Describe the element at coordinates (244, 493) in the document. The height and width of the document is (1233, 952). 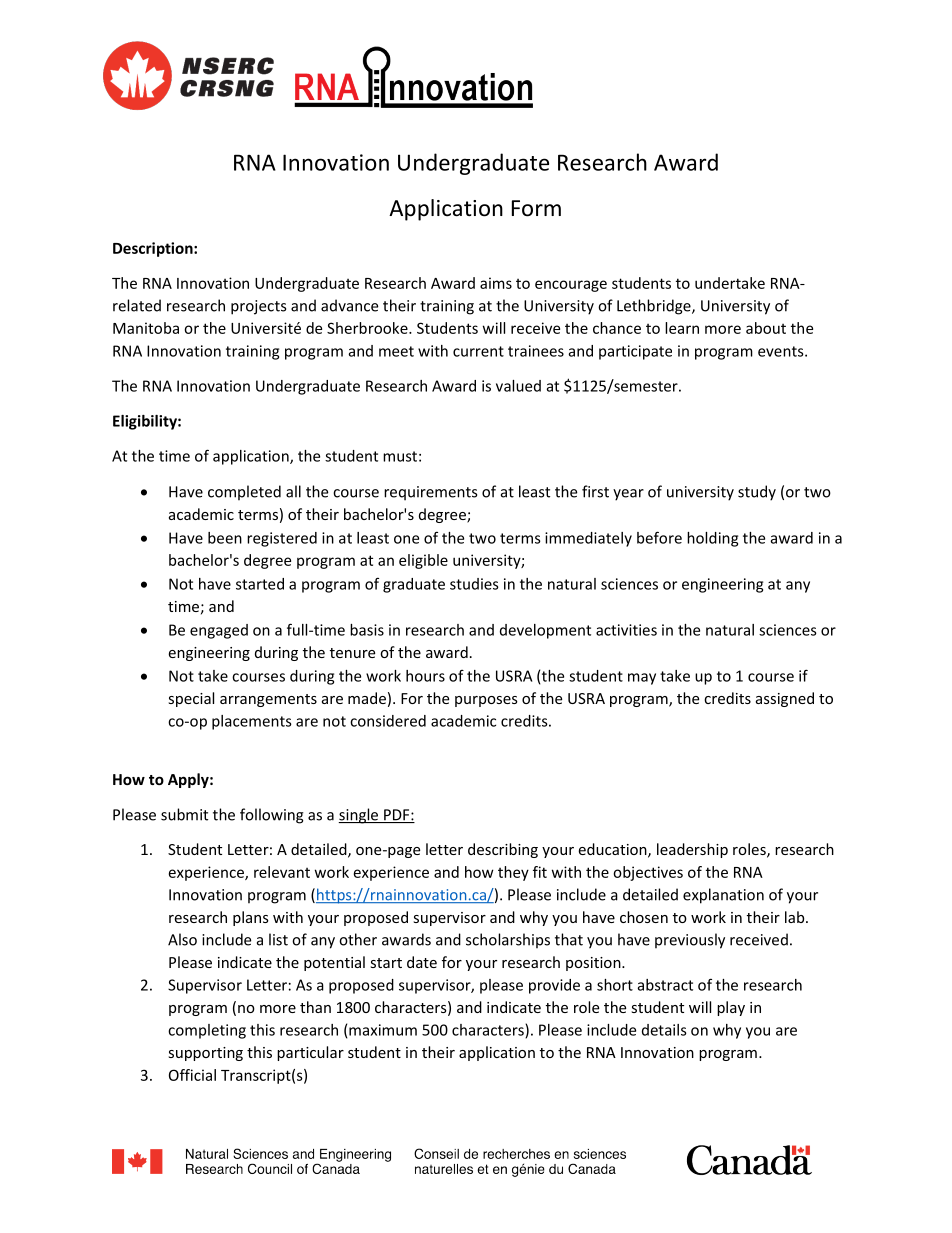
I see `completed` at that location.
